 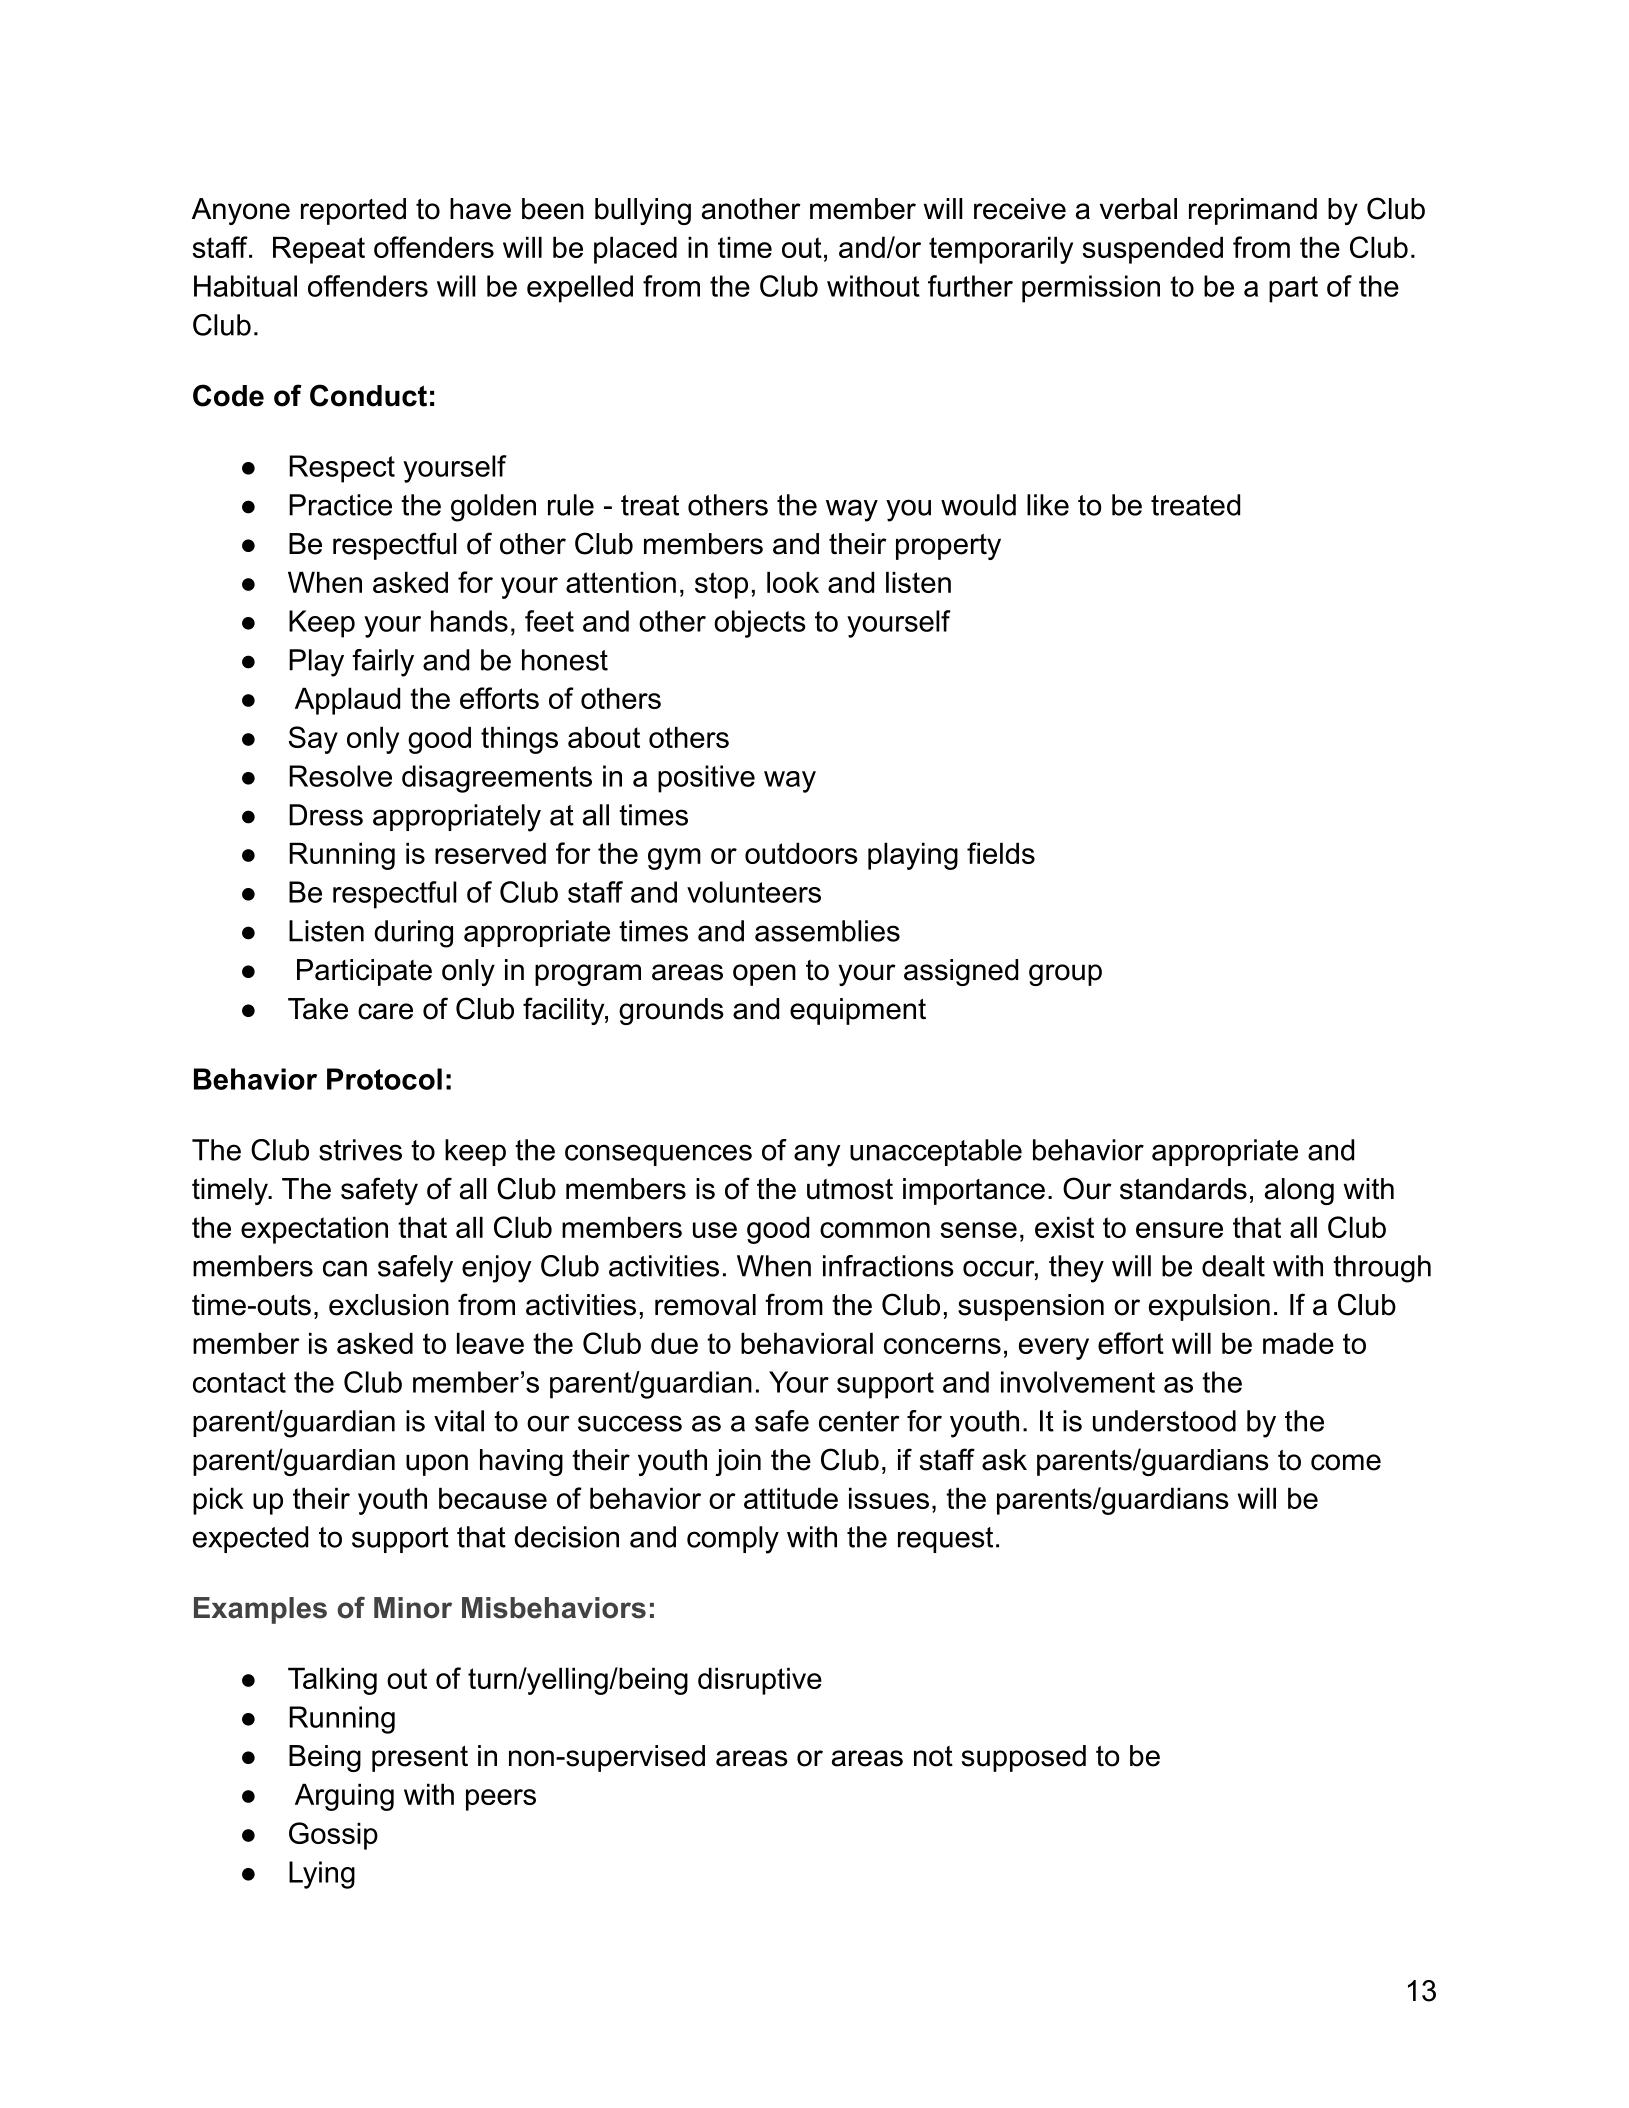 I want to click on equipment, so click(x=858, y=1011).
